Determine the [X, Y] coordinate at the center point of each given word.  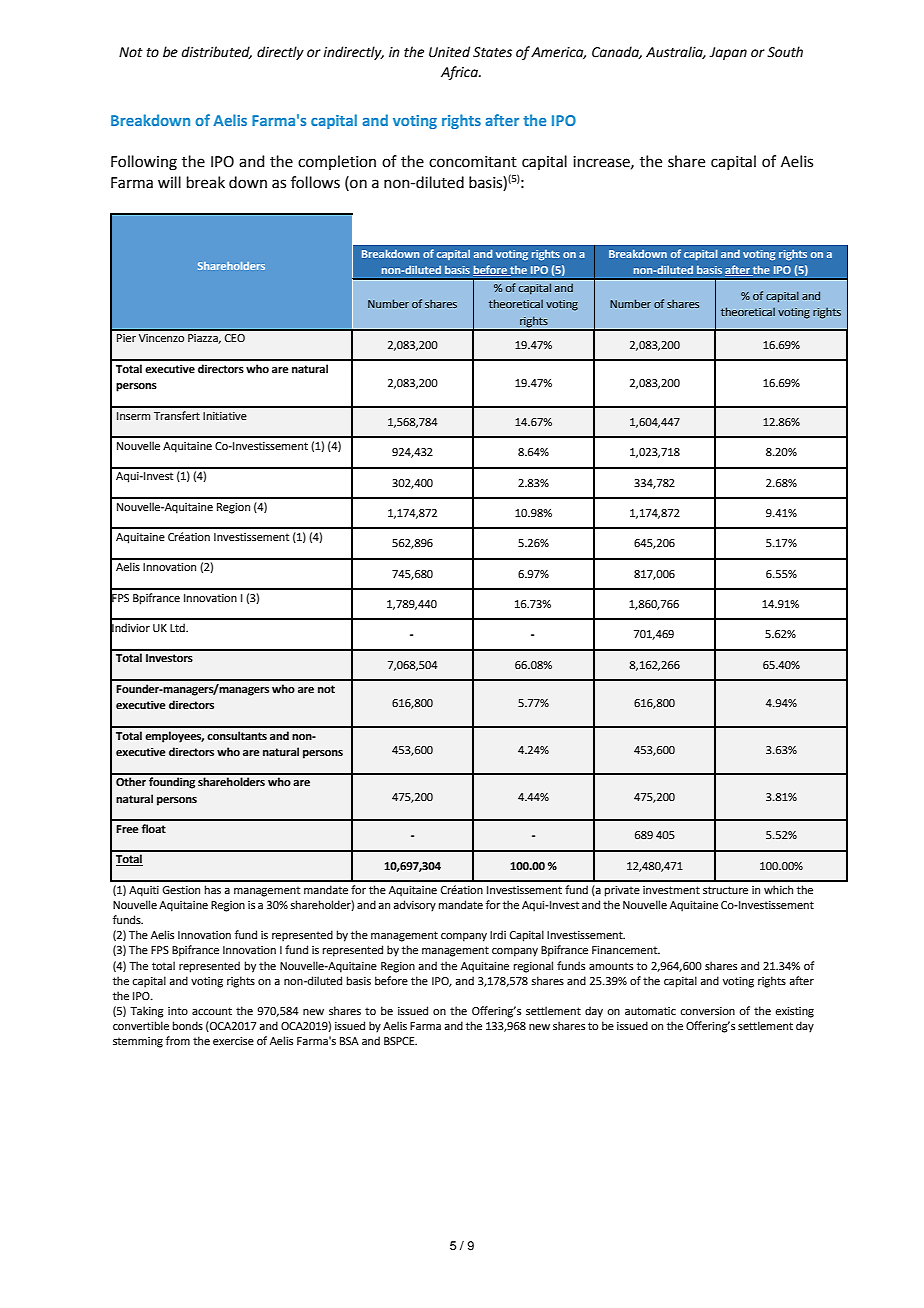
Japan [728, 53]
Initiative [225, 416]
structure [725, 890]
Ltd [178, 627]
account [212, 1011]
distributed [217, 52]
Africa [460, 73]
